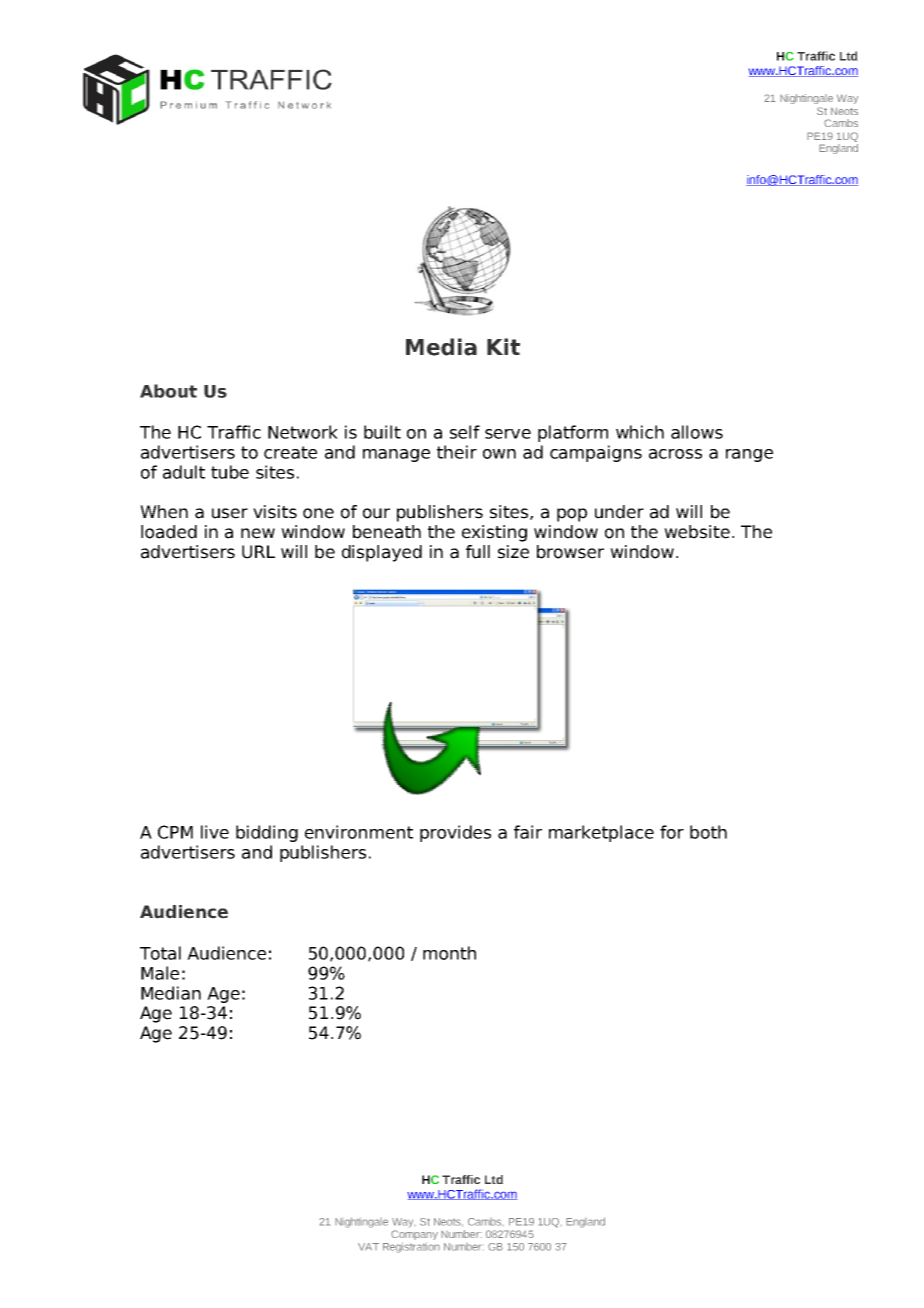  Describe the element at coordinates (368, 1247) in the image. I see `VAT` at that location.
